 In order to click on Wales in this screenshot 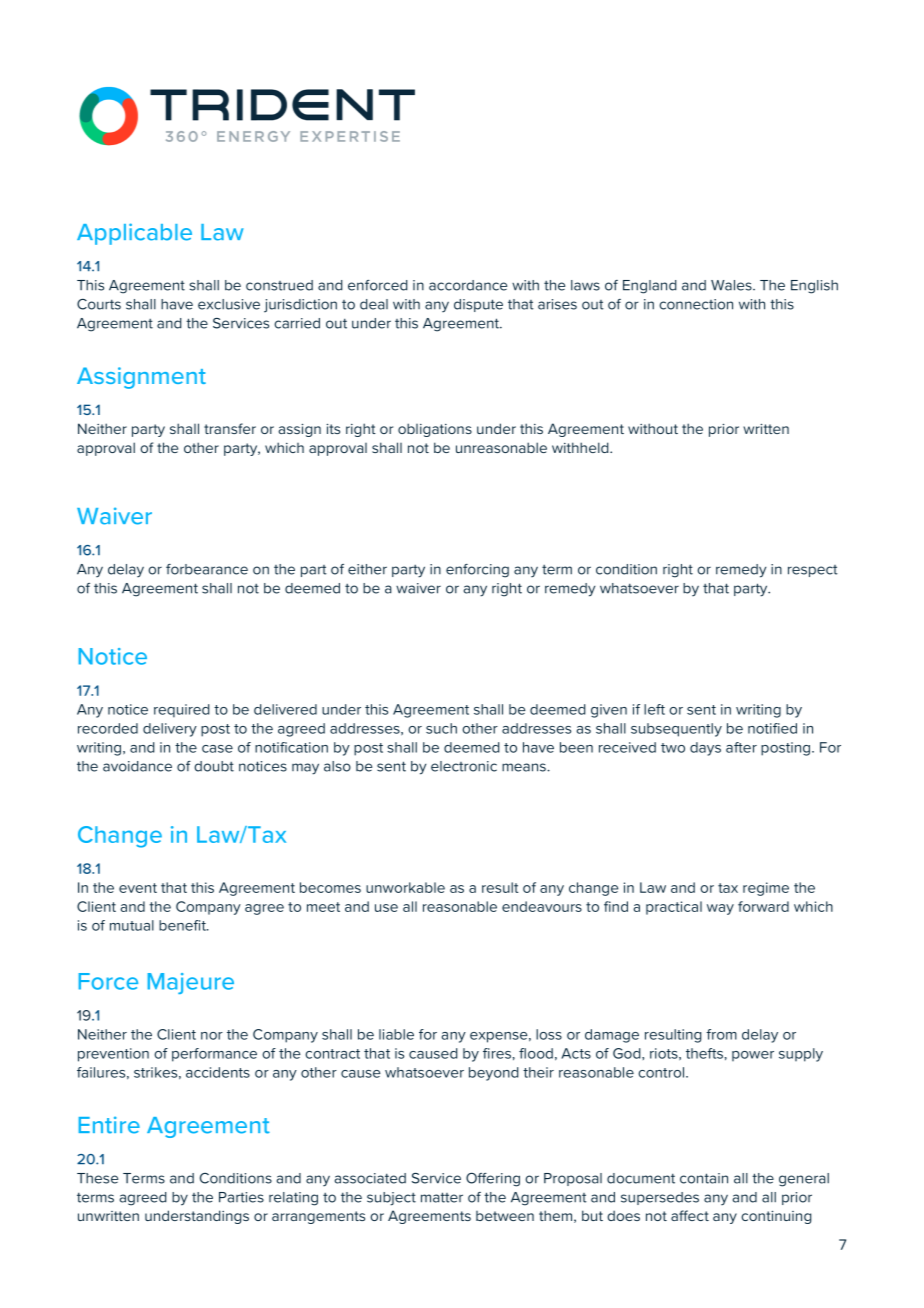, I will do `click(732, 285)`.
